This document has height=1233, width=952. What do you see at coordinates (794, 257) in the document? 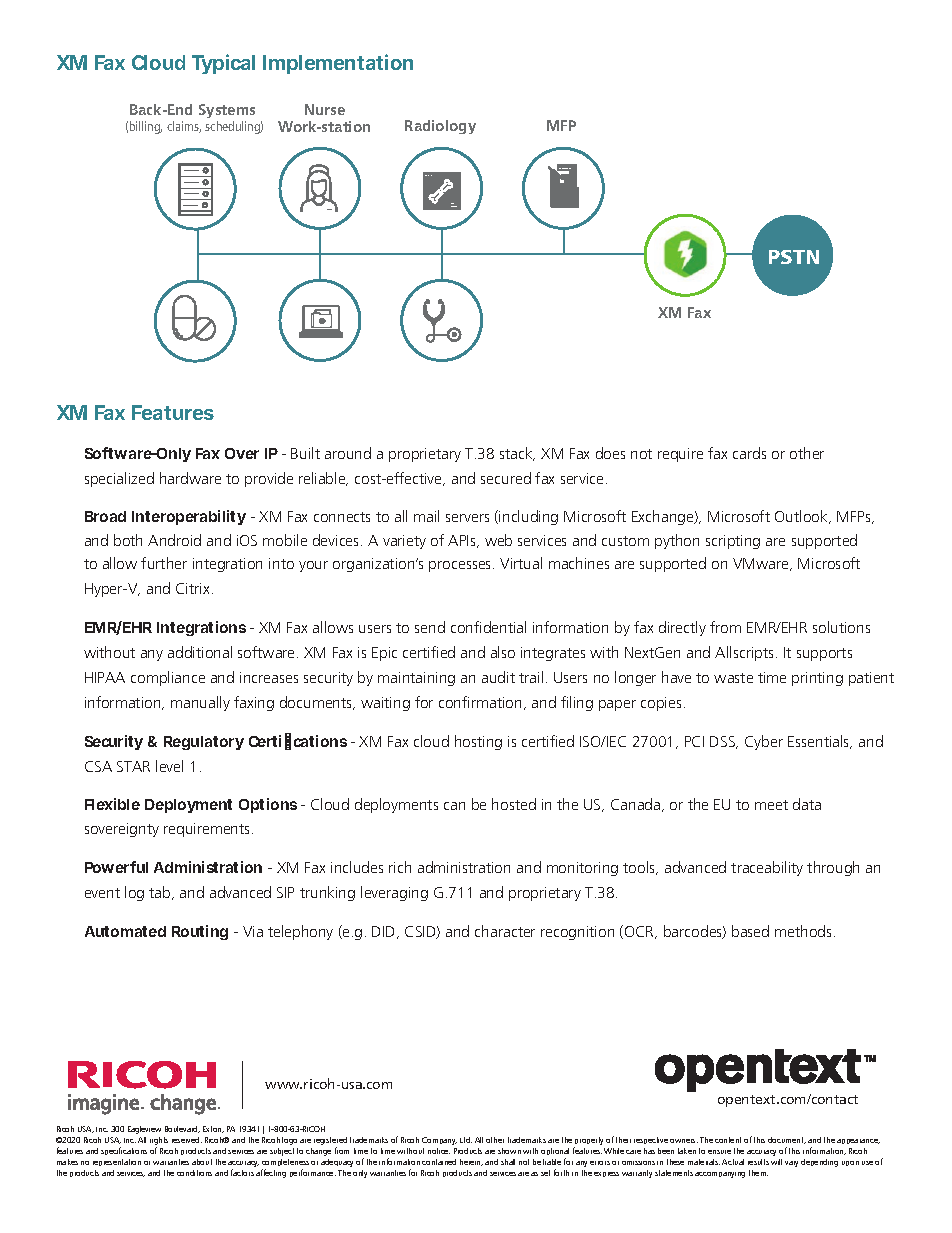
I see `PSTN` at bounding box center [794, 257].
